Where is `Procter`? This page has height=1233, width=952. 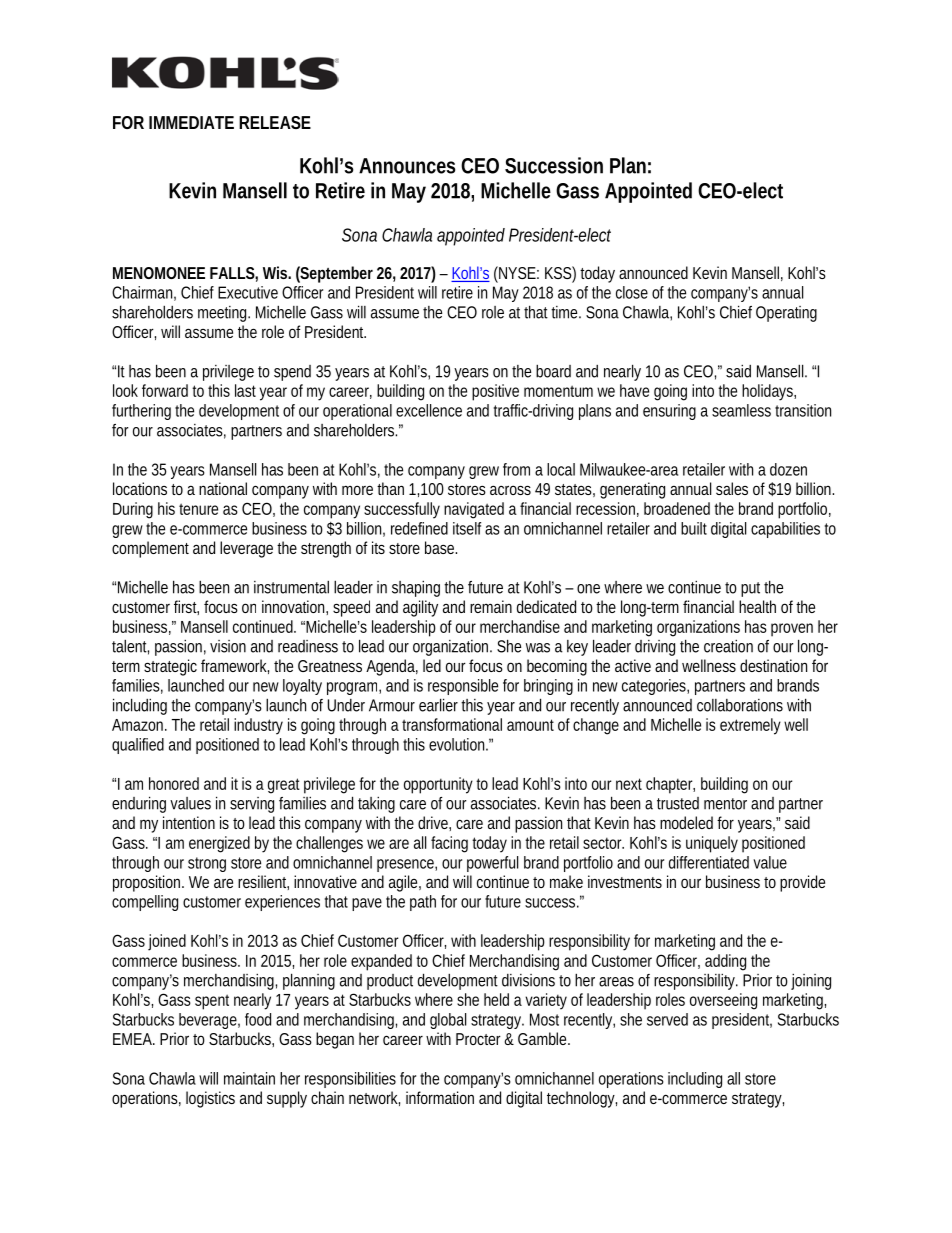 Procter is located at coordinates (478, 1039).
